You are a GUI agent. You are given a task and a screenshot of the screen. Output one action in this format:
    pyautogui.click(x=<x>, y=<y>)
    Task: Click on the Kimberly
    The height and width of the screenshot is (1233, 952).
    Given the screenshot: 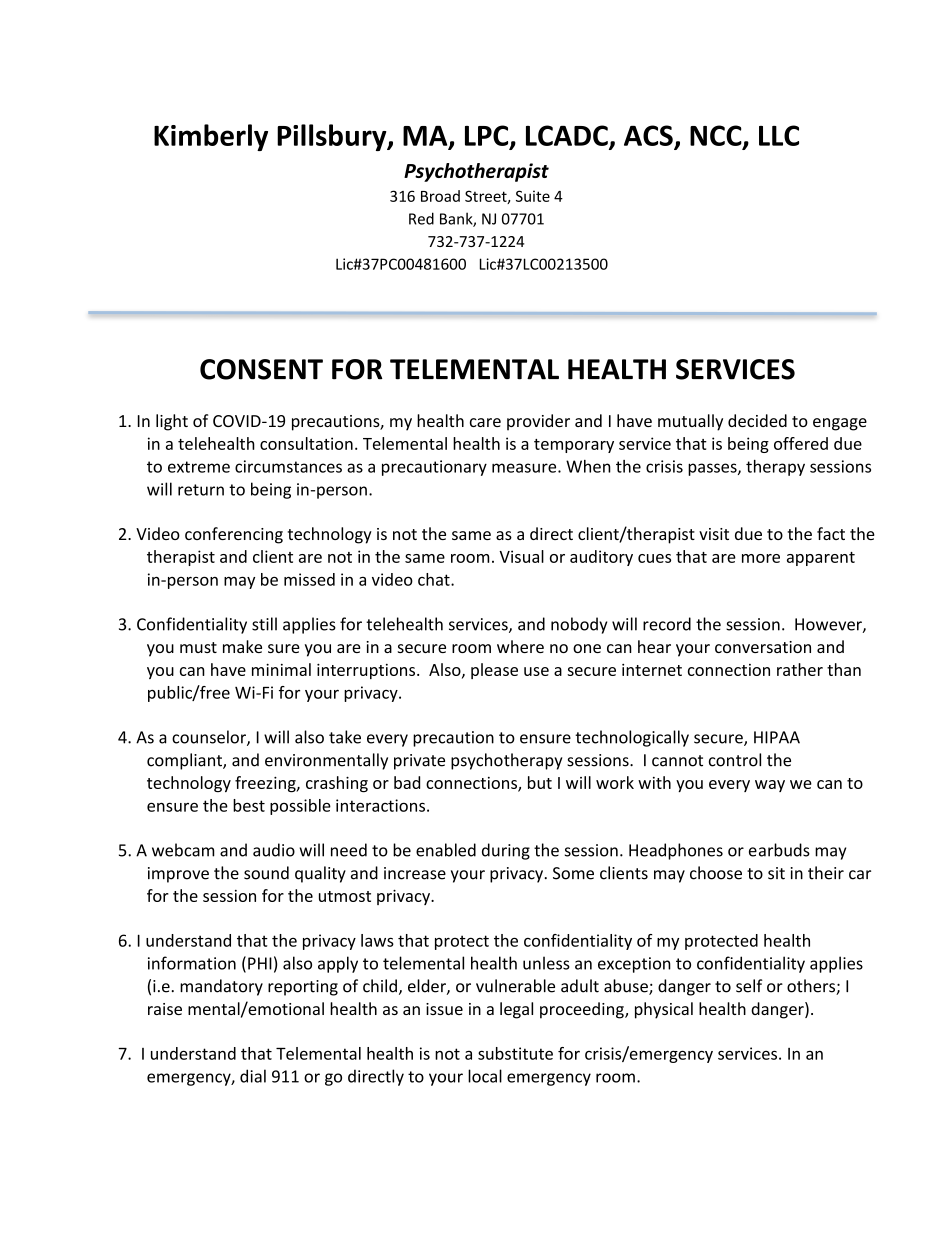 What is the action you would take?
    pyautogui.click(x=211, y=137)
